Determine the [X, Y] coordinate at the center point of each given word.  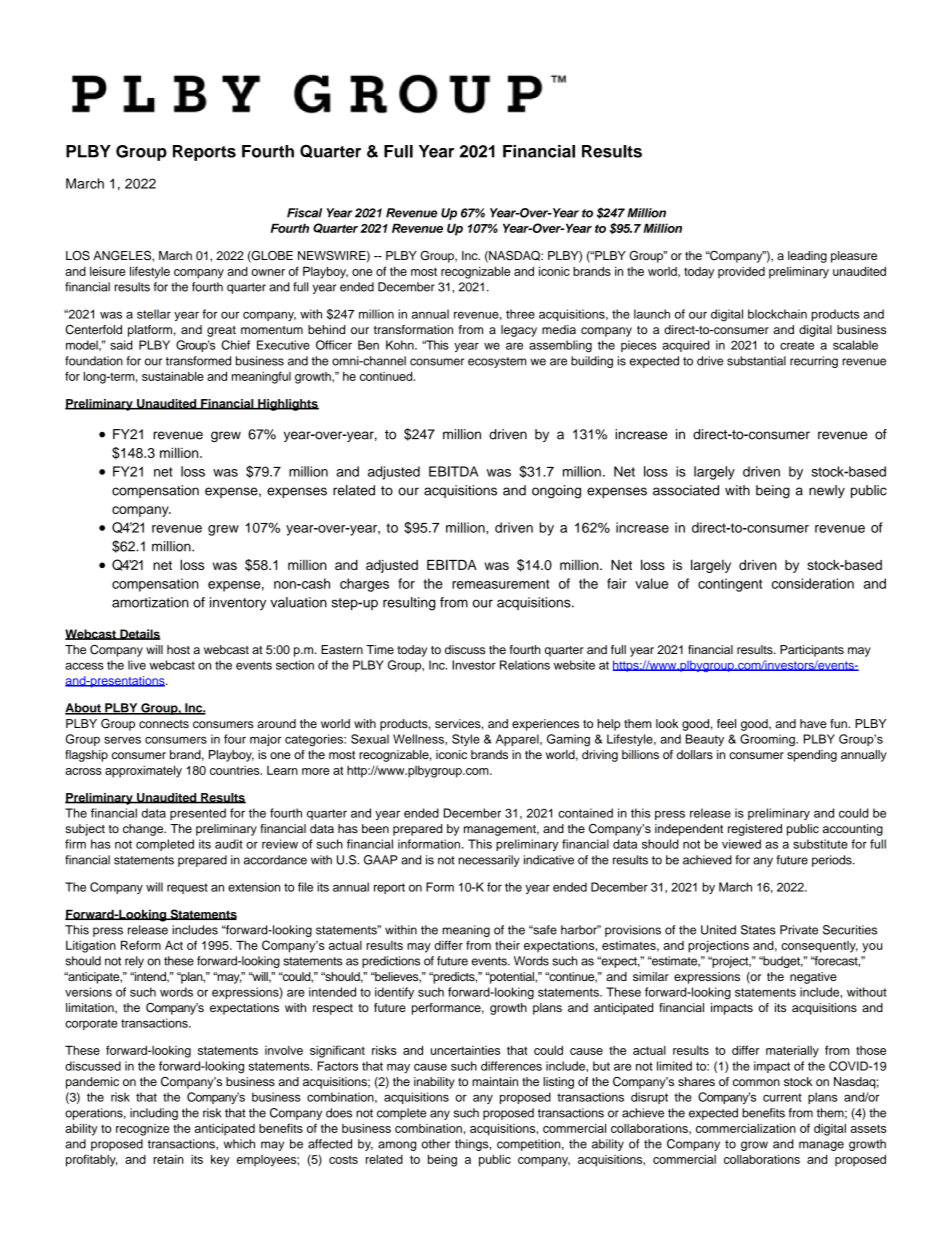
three [520, 314]
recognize [142, 1130]
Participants [812, 651]
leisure [108, 271]
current [782, 1097]
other [436, 1144]
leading [807, 257]
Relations [525, 665]
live [137, 665]
